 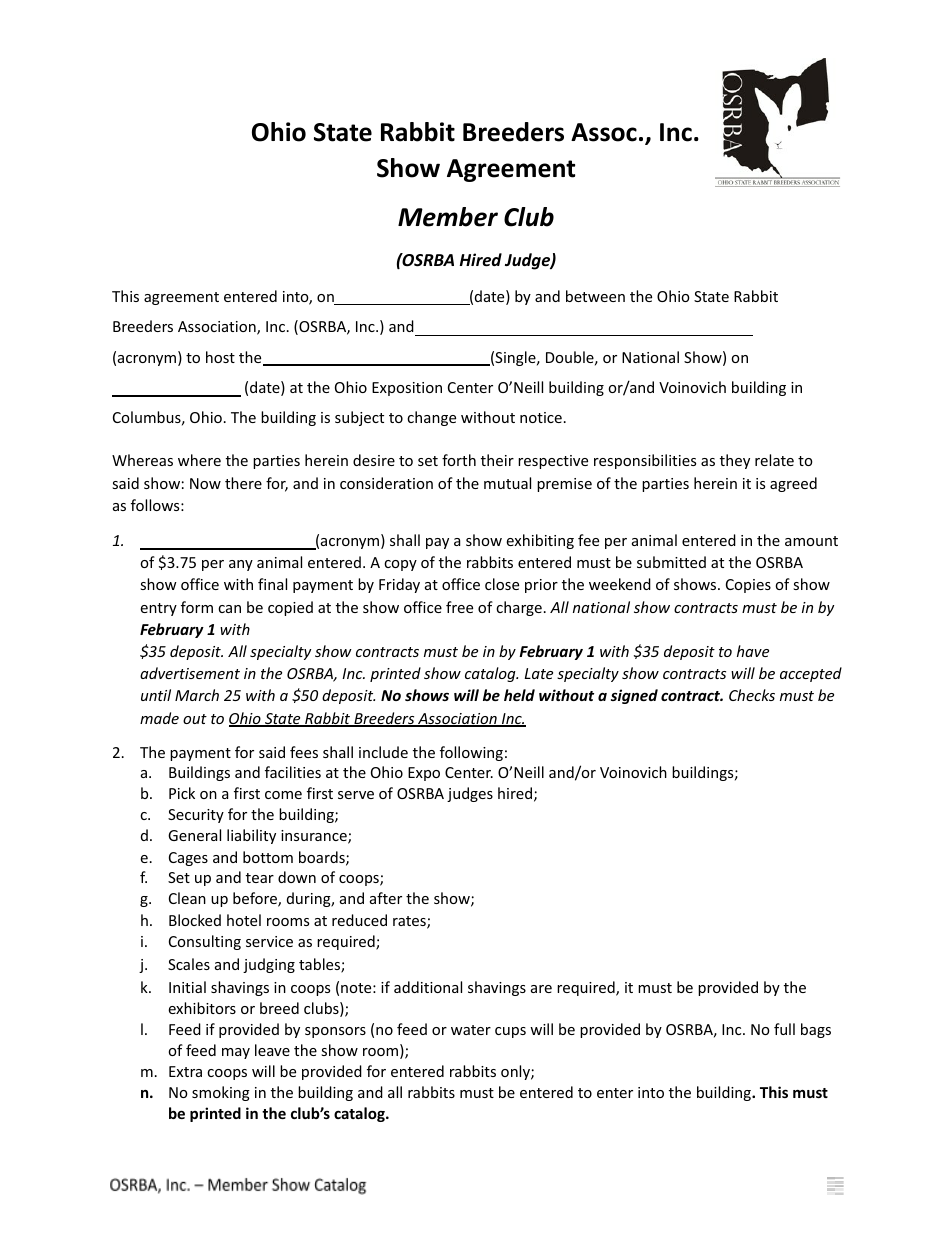 What do you see at coordinates (519, 695) in the screenshot?
I see `held` at bounding box center [519, 695].
